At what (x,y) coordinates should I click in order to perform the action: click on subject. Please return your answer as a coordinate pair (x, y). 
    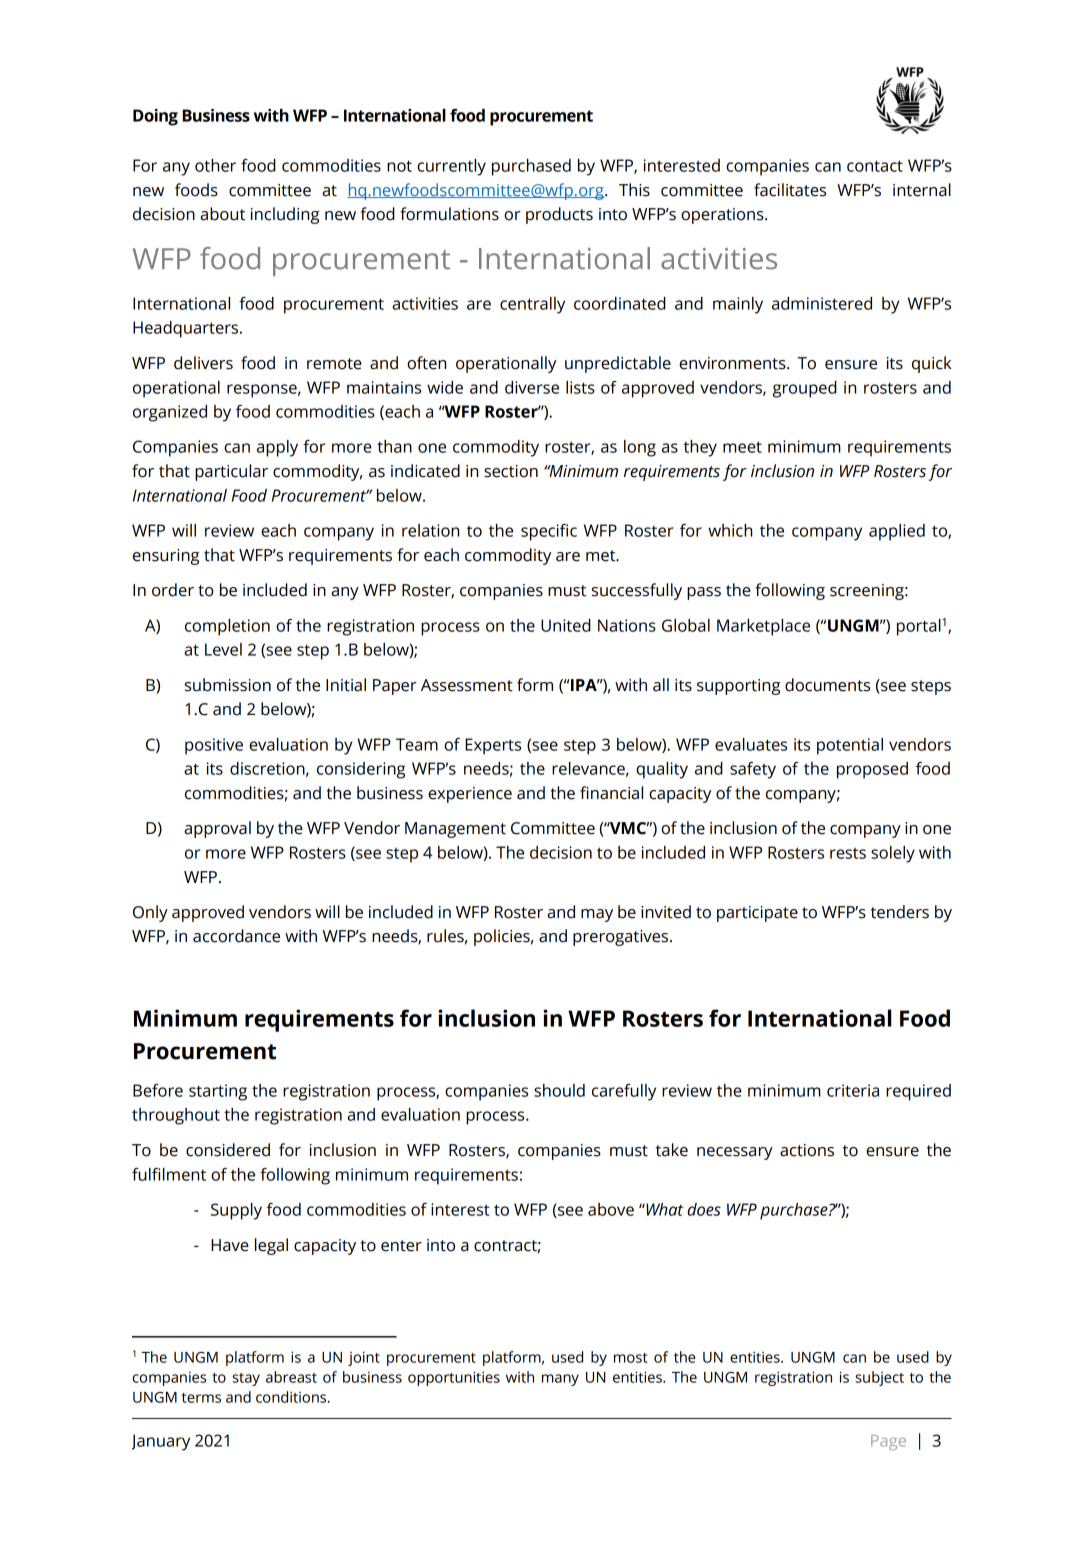
    Looking at the image, I should click on (879, 1378).
